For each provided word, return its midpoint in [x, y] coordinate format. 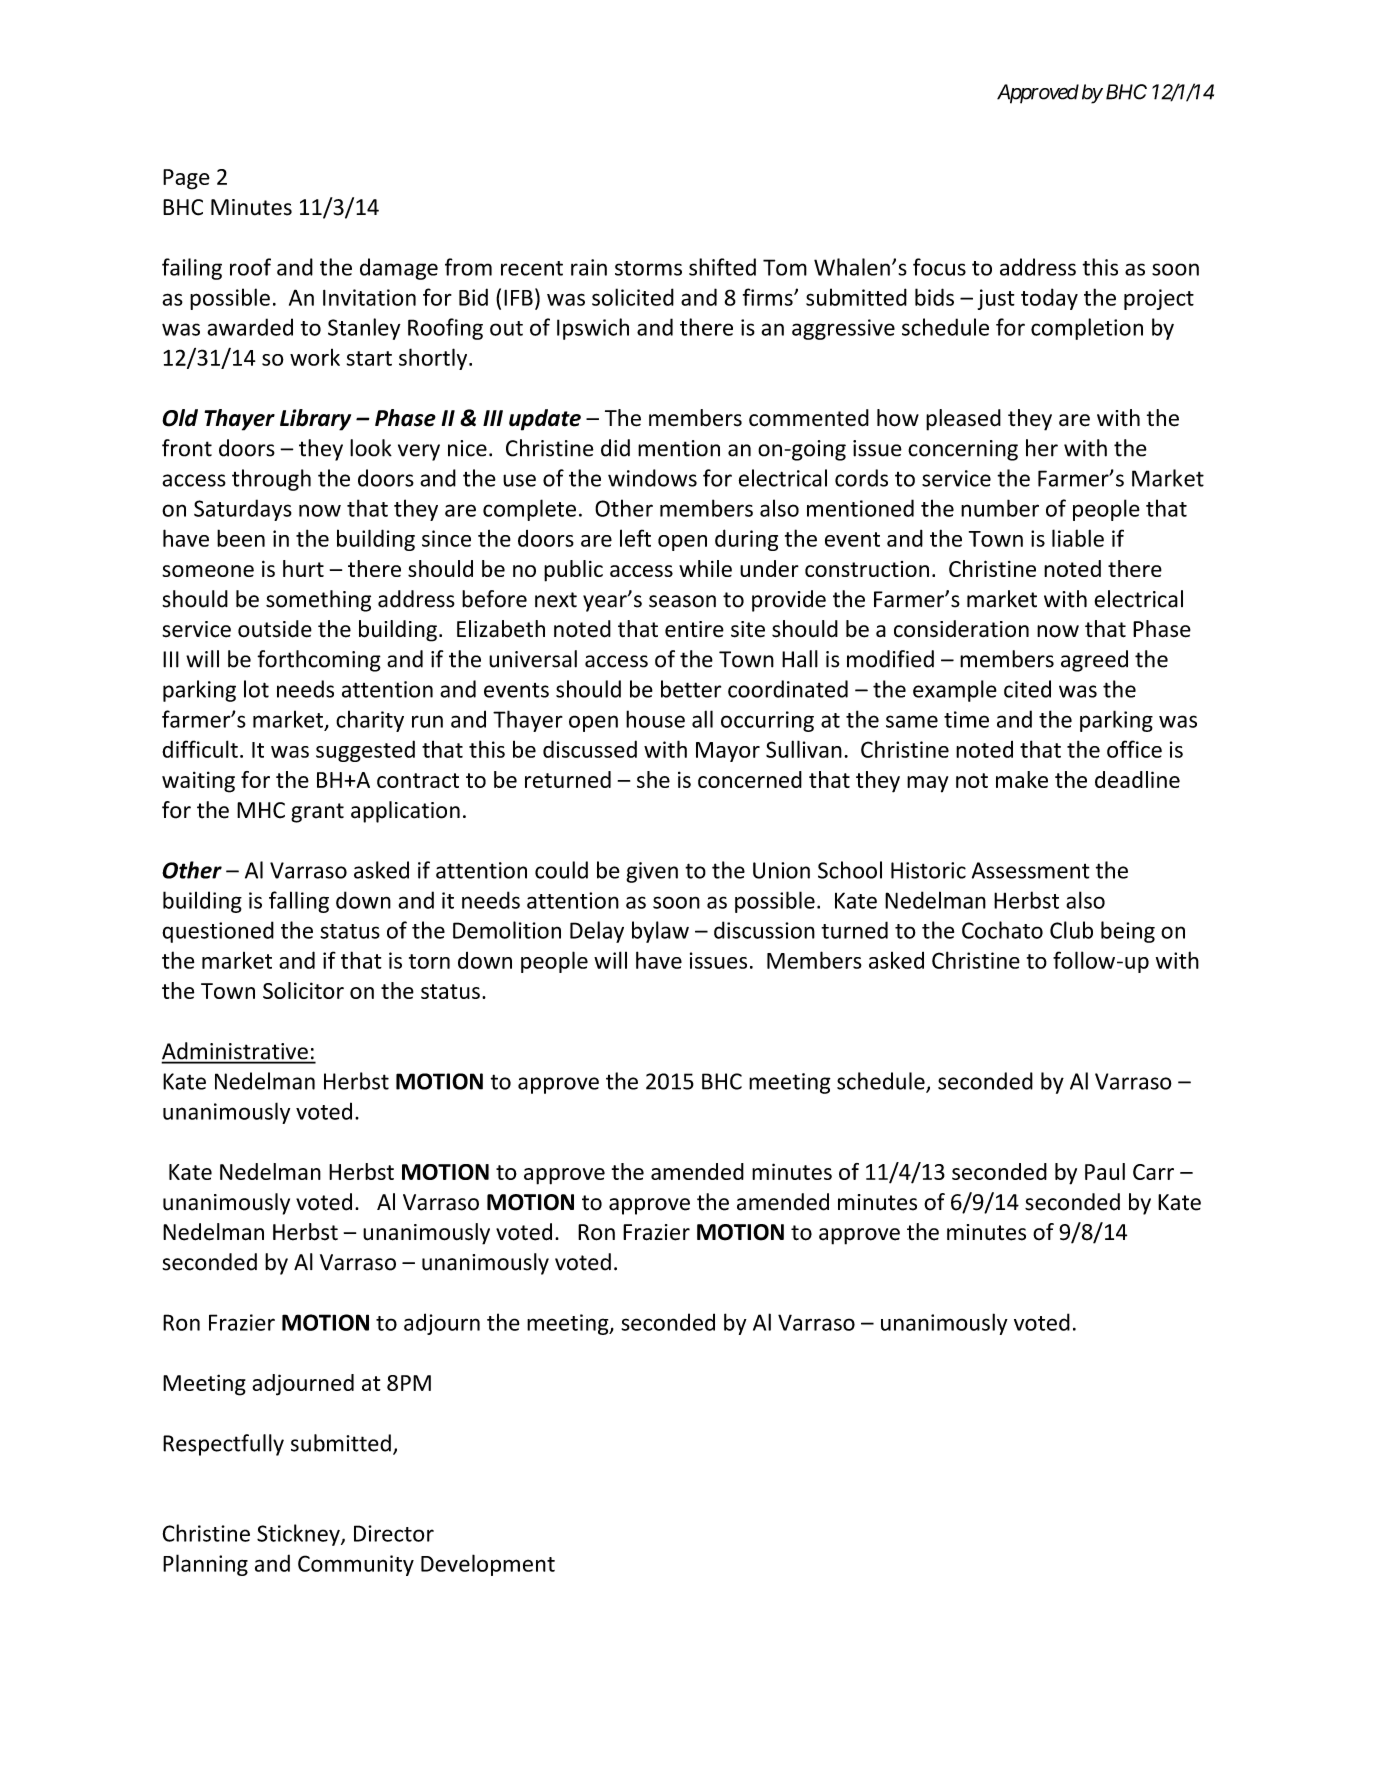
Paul [1105, 1171]
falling [299, 902]
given [652, 872]
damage [399, 269]
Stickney [299, 1535]
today [1049, 299]
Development [488, 1565]
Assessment [1031, 870]
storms [648, 268]
